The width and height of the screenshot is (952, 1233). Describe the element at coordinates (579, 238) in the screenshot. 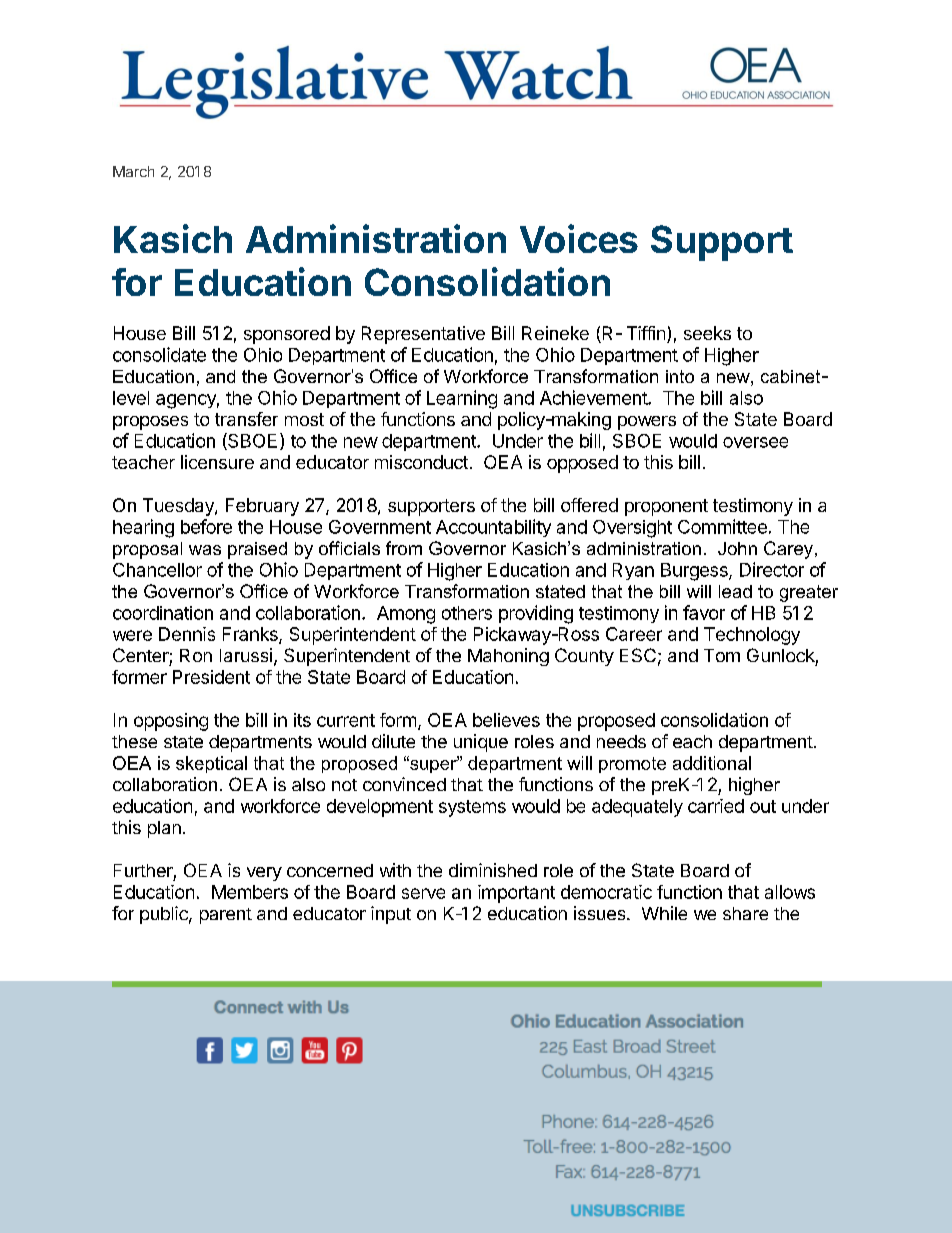

I see `Voices` at that location.
